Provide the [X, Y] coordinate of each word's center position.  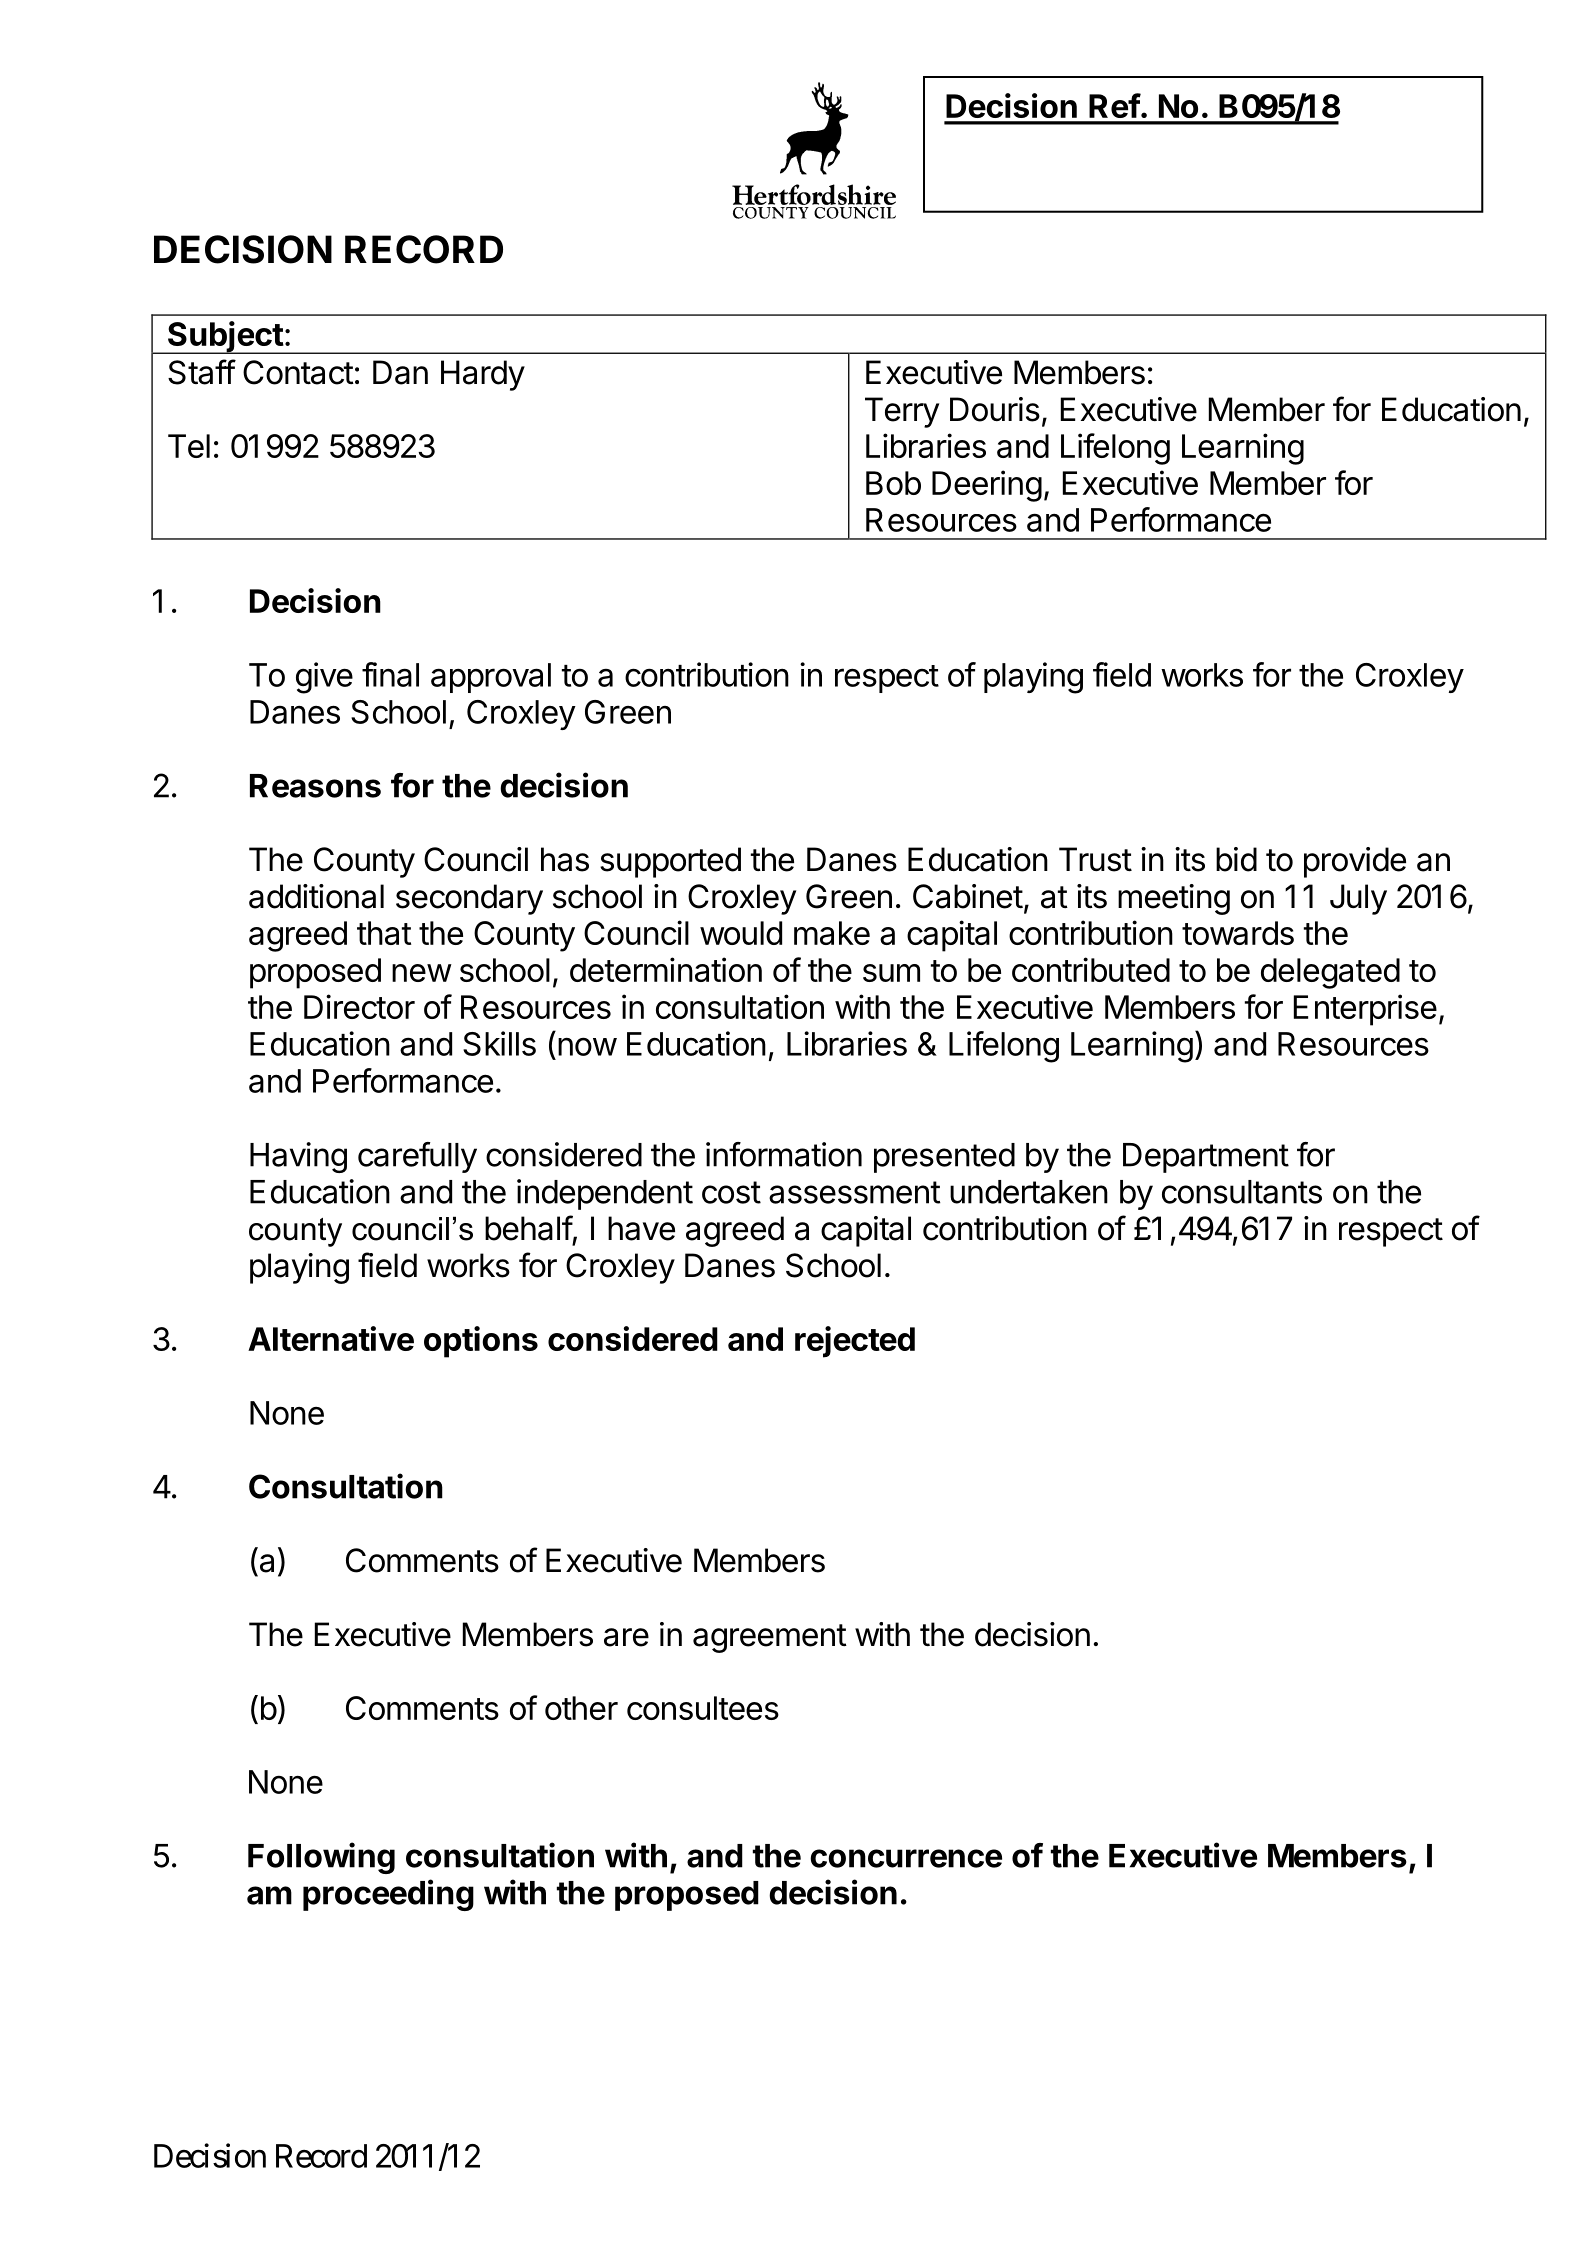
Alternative [331, 1338]
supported [670, 862]
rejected [855, 1342]
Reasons [315, 786]
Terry [902, 412]
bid [1236, 859]
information [784, 1154]
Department [1206, 1158]
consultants [1242, 1192]
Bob [893, 483]
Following [321, 1858]
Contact [298, 372]
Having [298, 1157]
